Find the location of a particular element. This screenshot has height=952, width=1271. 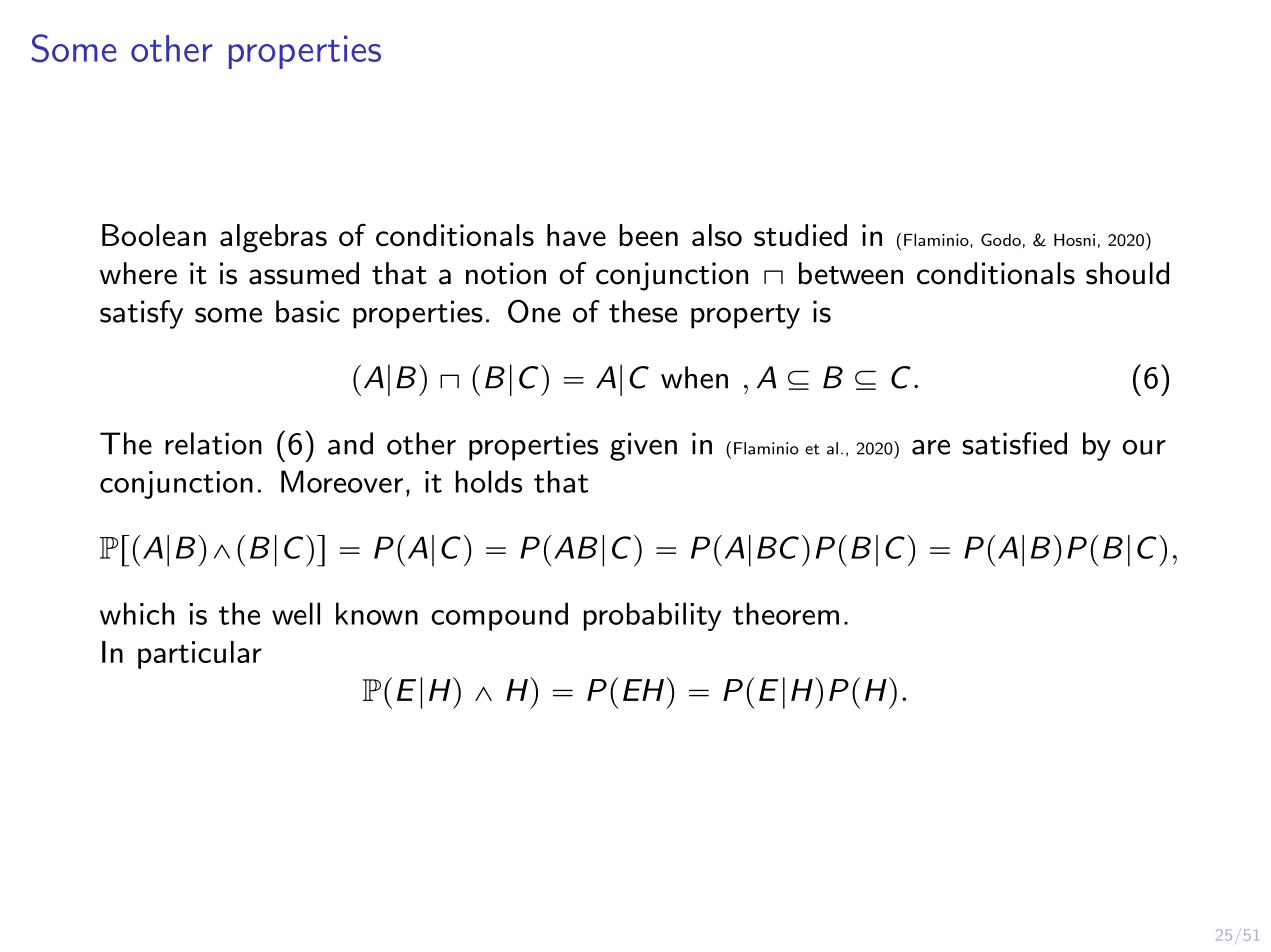

relation is located at coordinates (213, 443).
